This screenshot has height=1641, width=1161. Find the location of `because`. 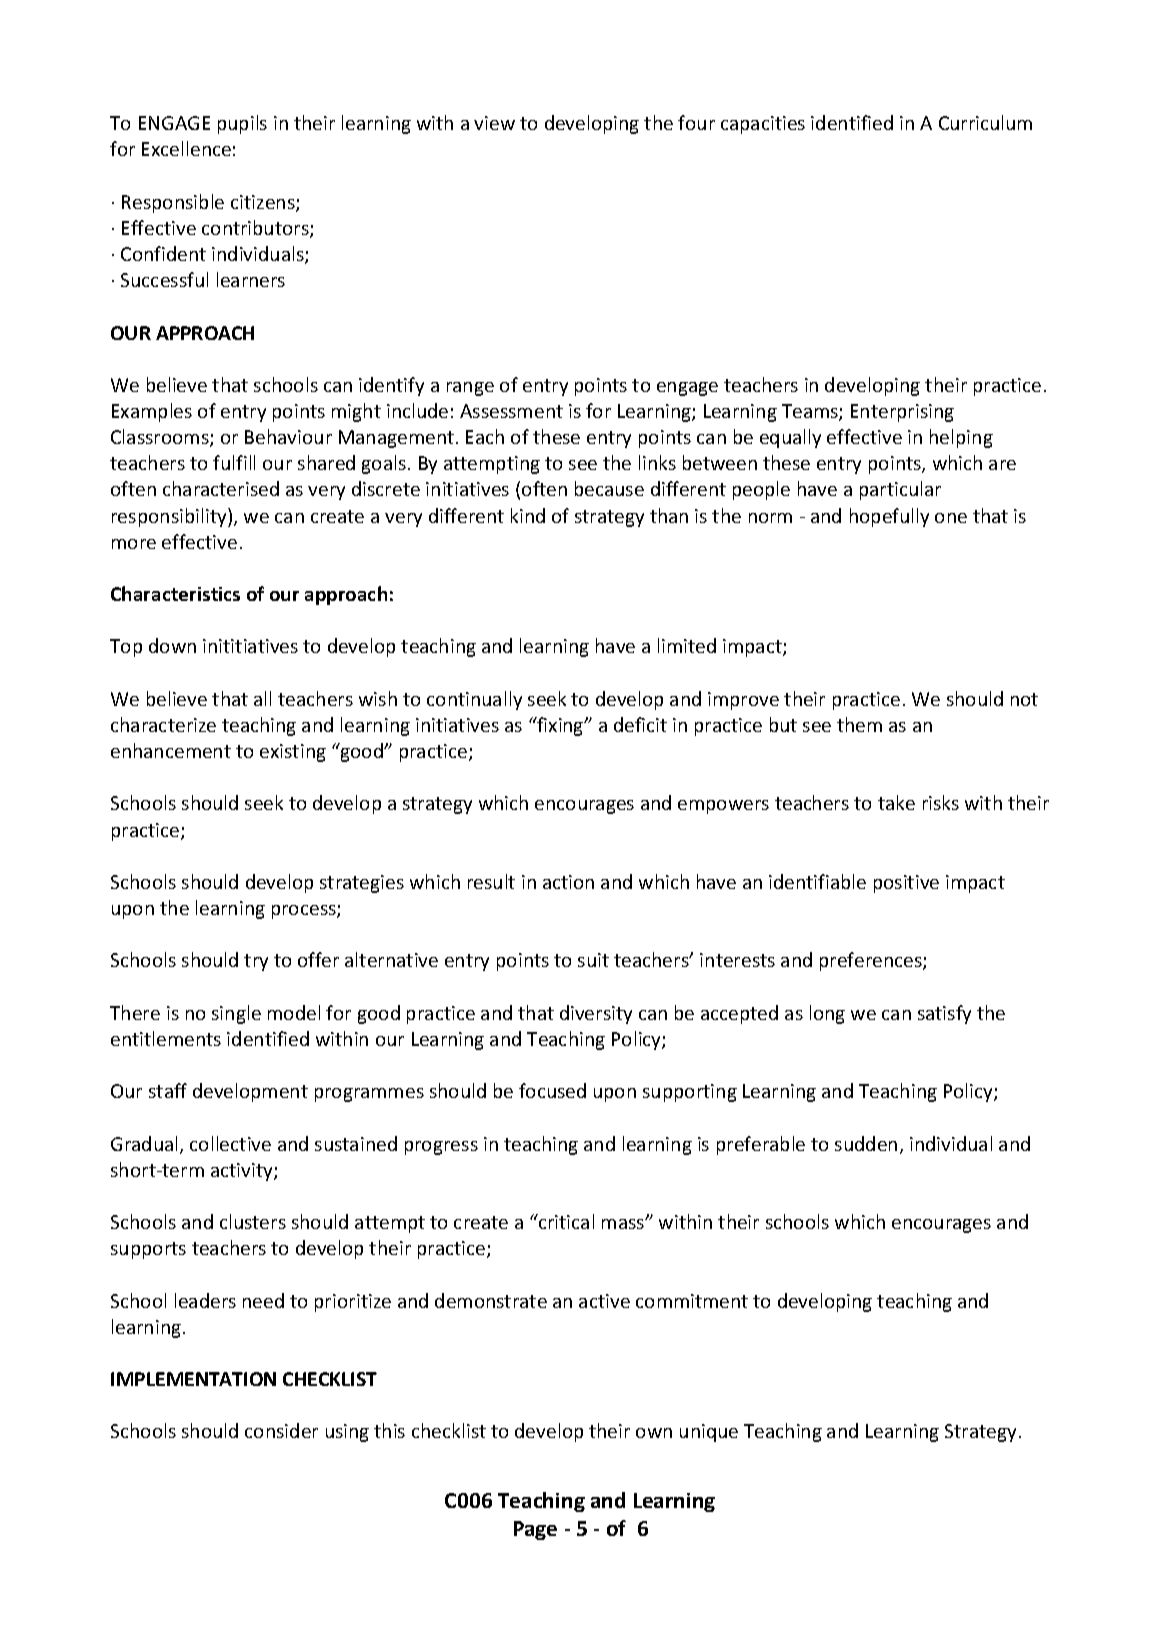

because is located at coordinates (609, 488).
